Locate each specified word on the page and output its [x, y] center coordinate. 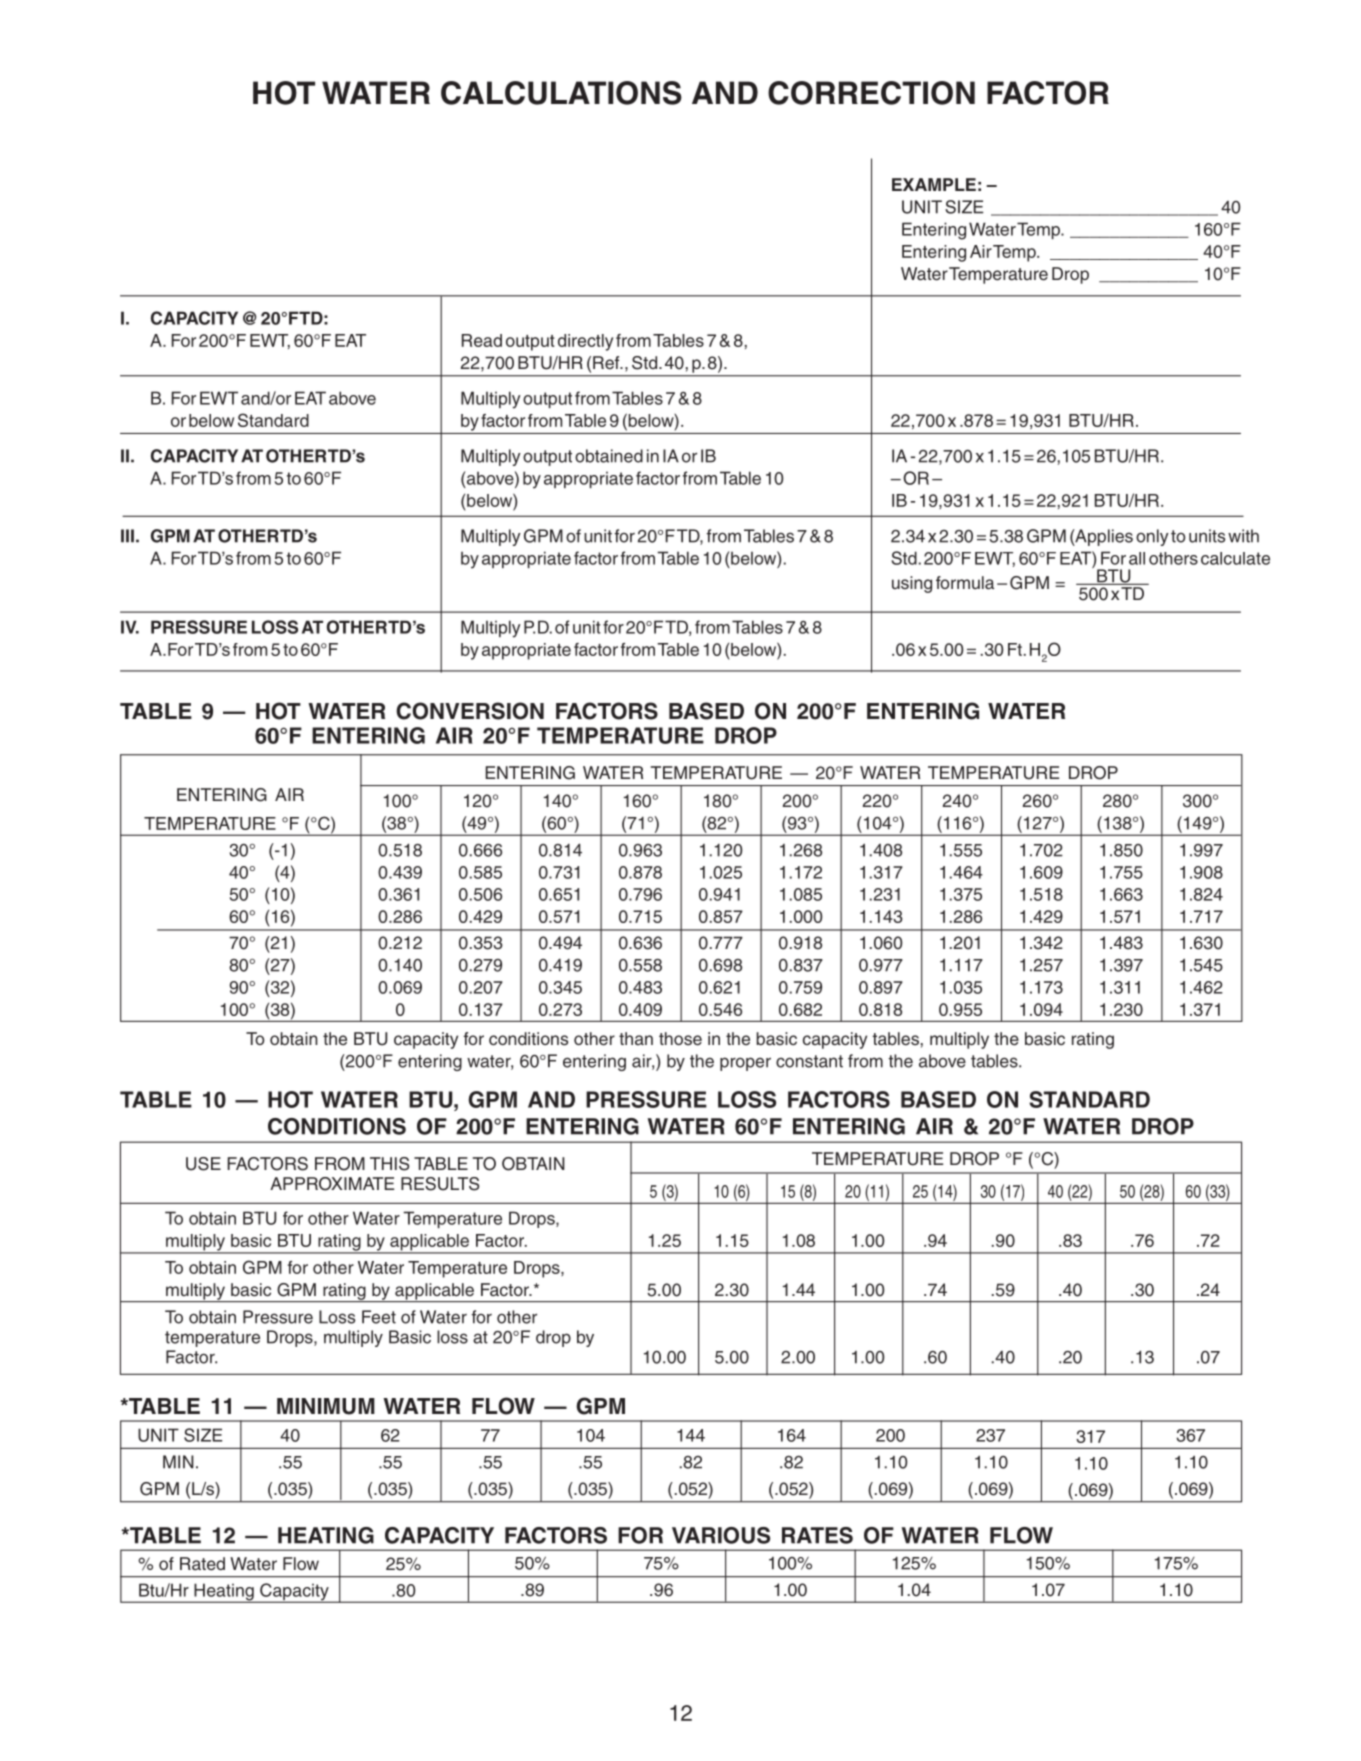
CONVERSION [470, 711]
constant [809, 1061]
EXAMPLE [934, 184]
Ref [607, 363]
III [127, 536]
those [680, 1039]
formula [965, 583]
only [1152, 537]
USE [203, 1164]
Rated [202, 1564]
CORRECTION [871, 93]
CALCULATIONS [561, 93]
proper [745, 1064]
